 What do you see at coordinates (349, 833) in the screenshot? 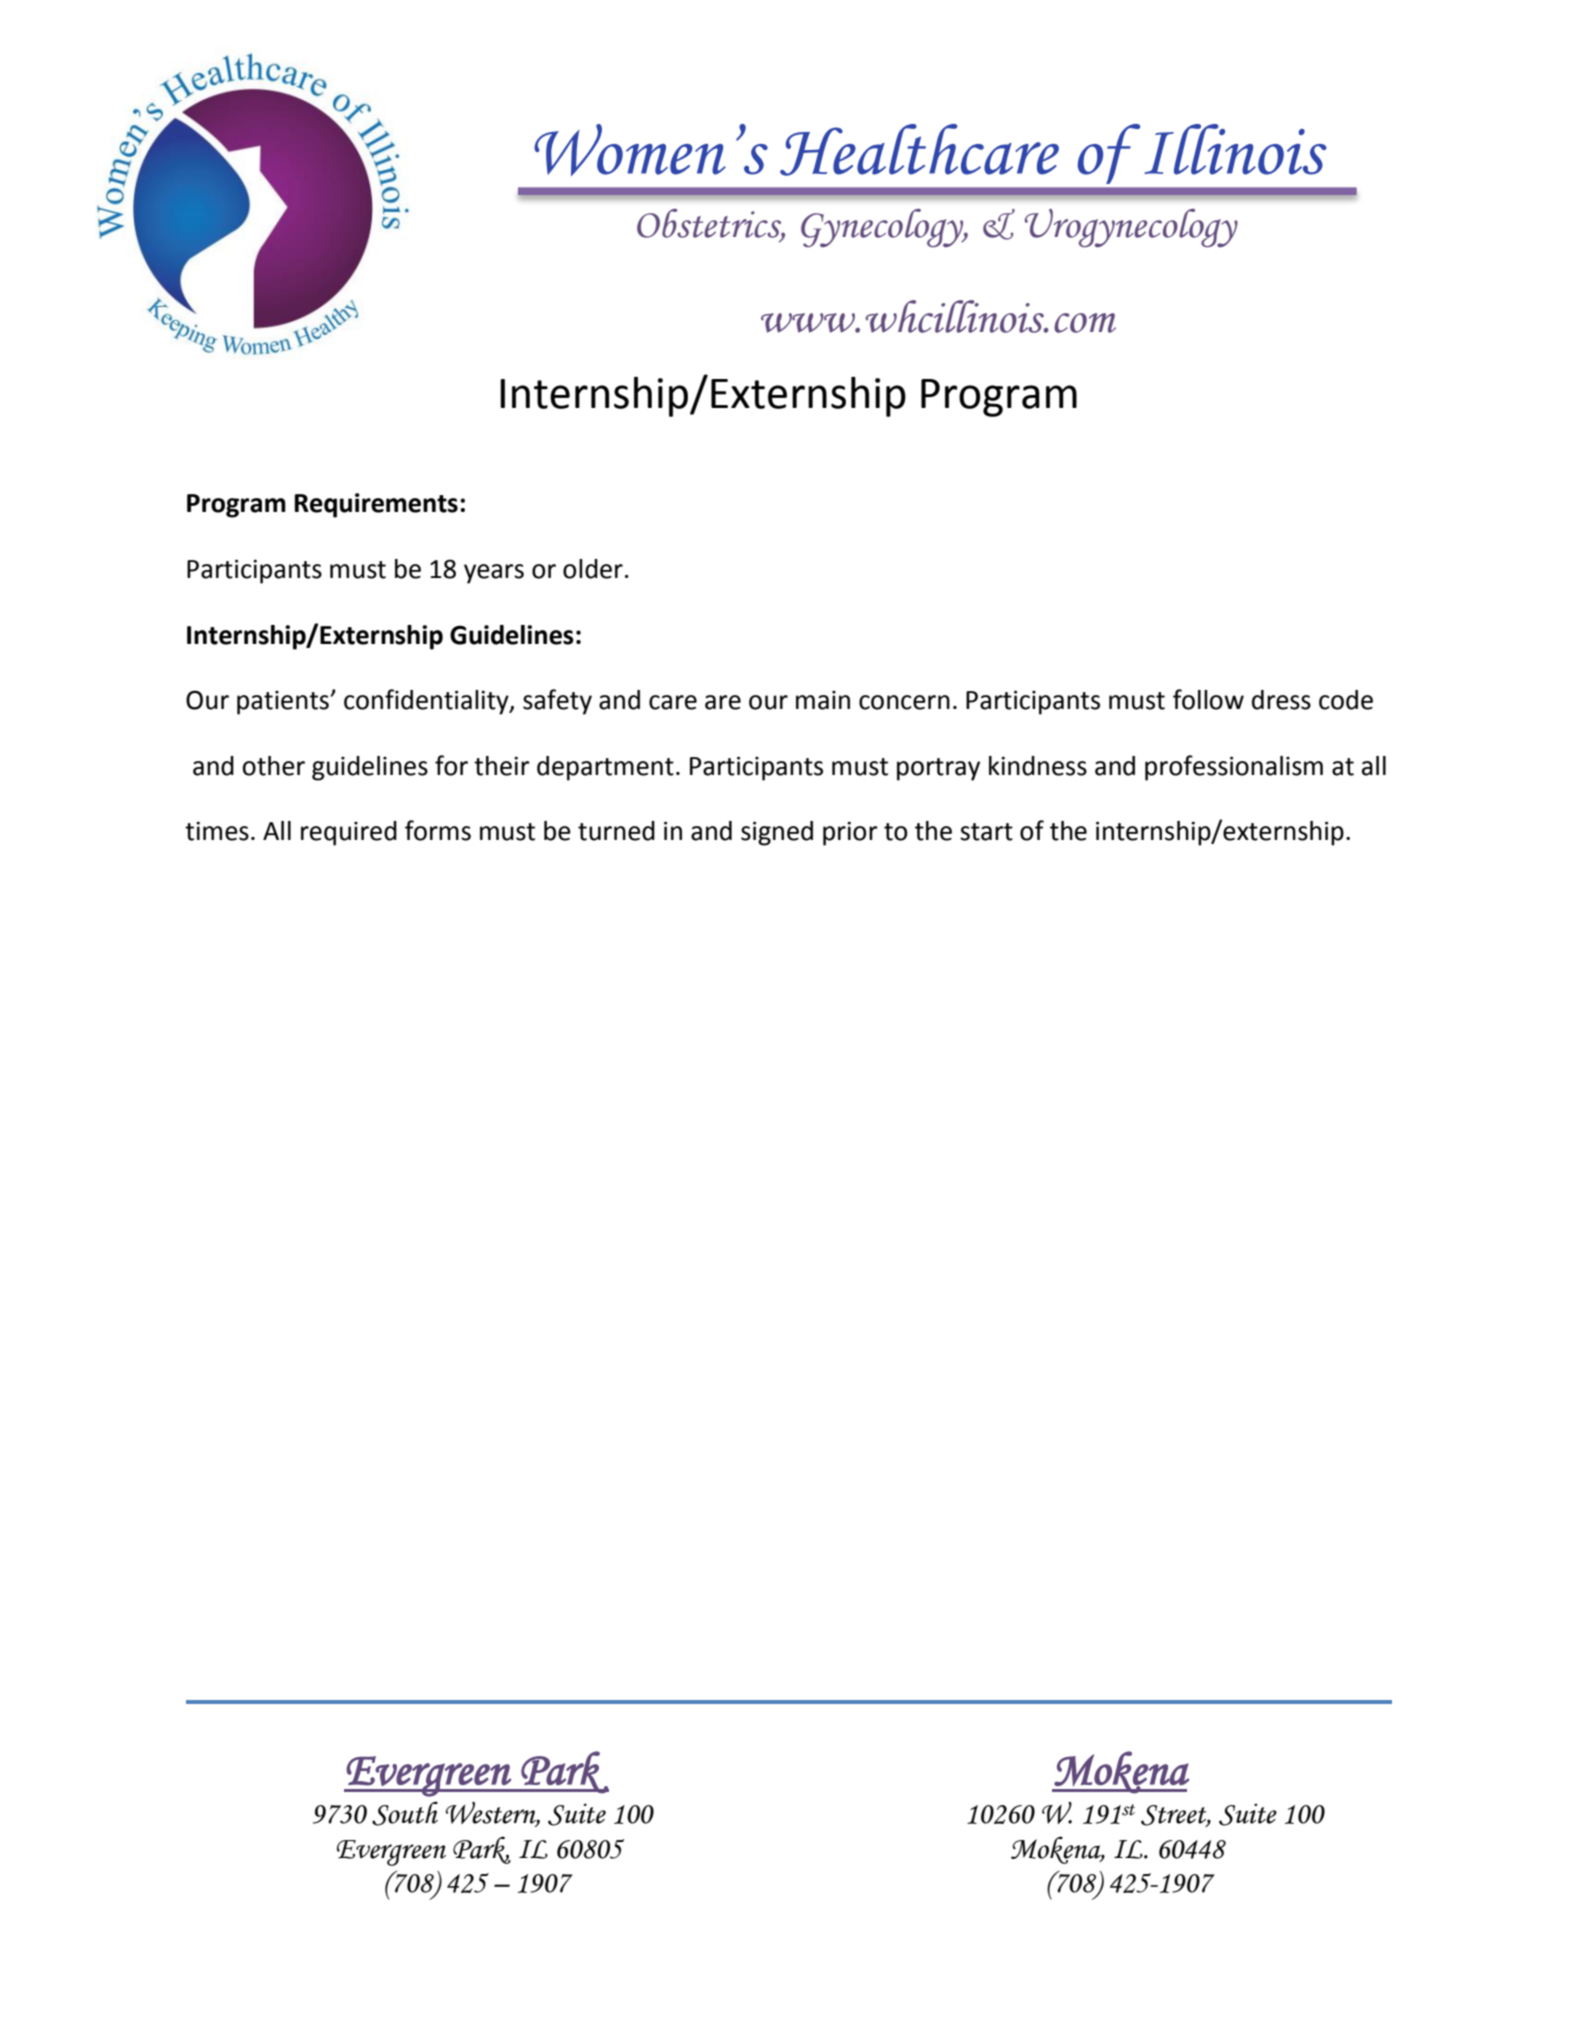
I see `required` at bounding box center [349, 833].
